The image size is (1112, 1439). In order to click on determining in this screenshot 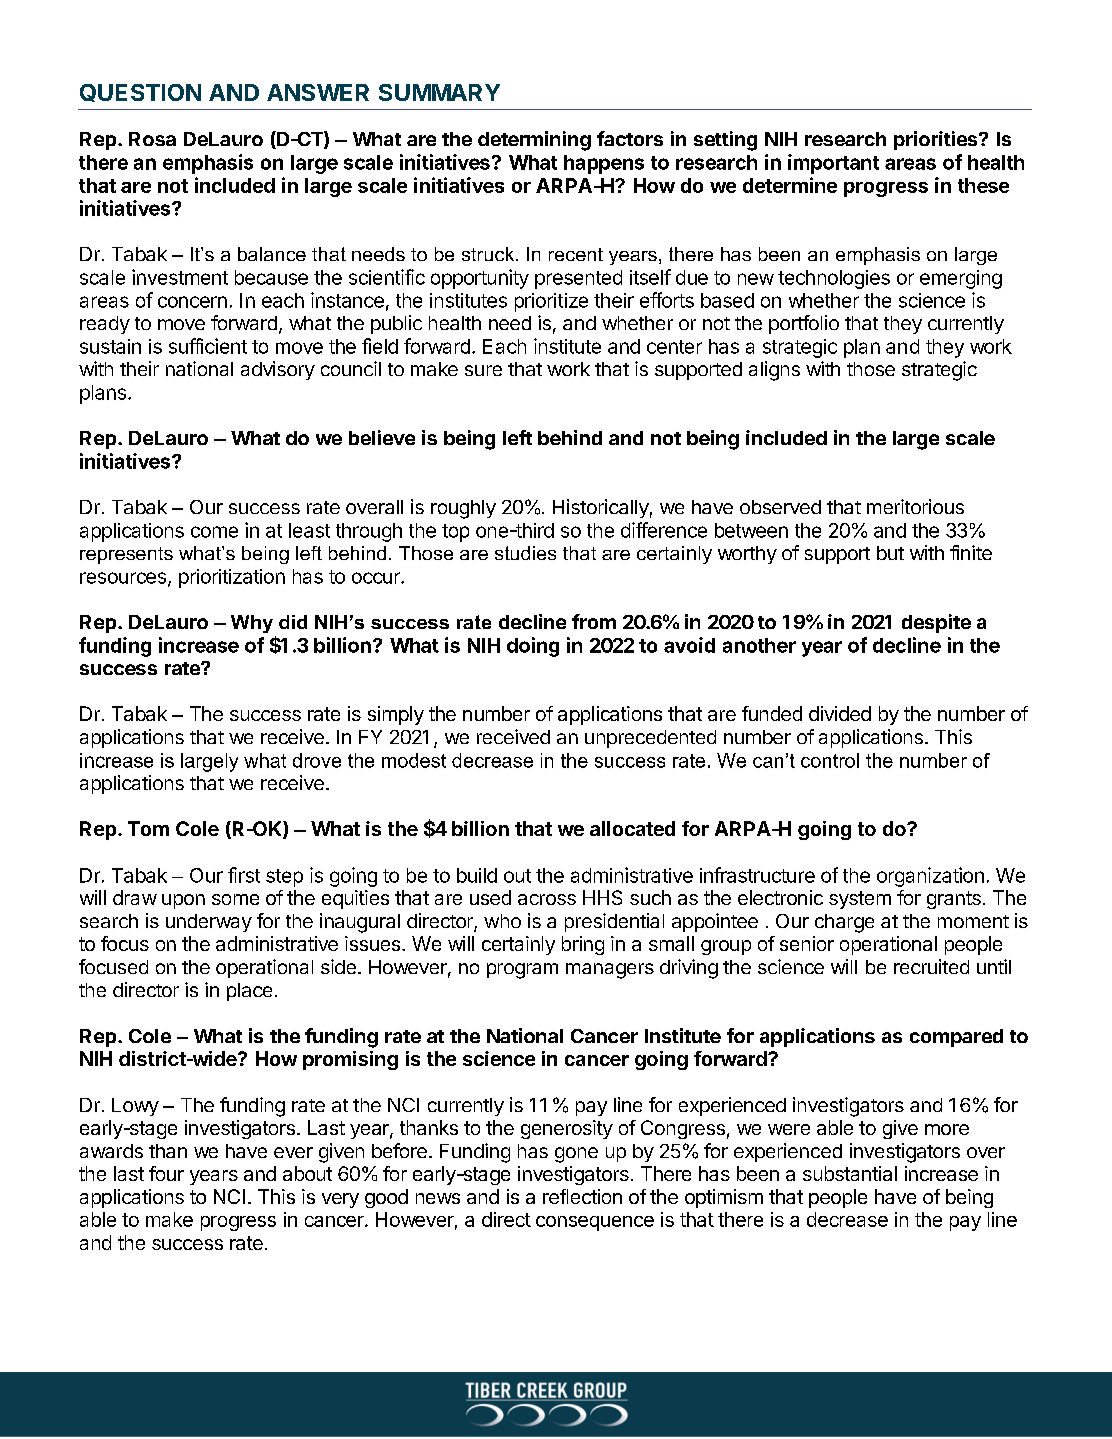, I will do `click(534, 141)`.
